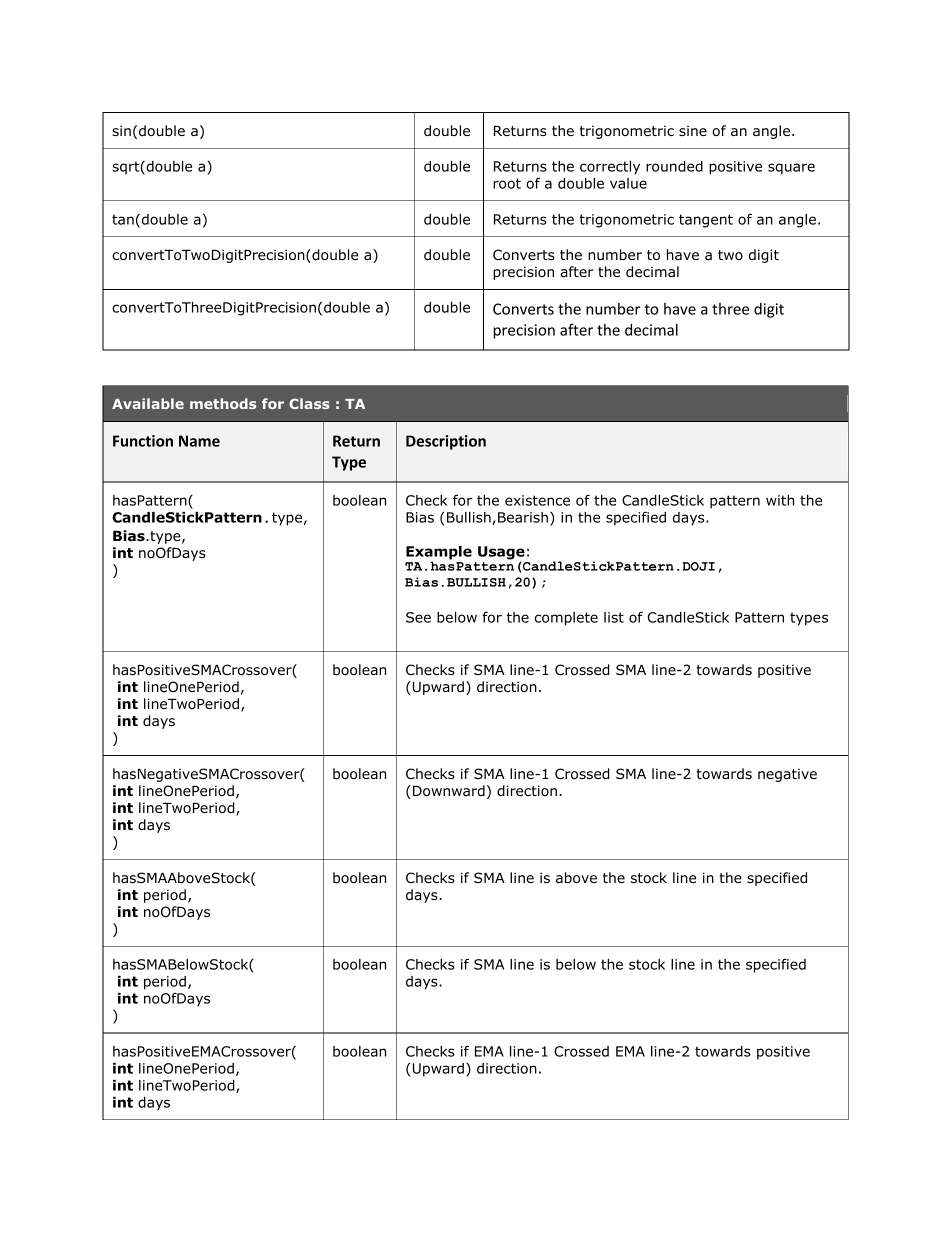 The image size is (952, 1233). I want to click on See, so click(418, 617).
